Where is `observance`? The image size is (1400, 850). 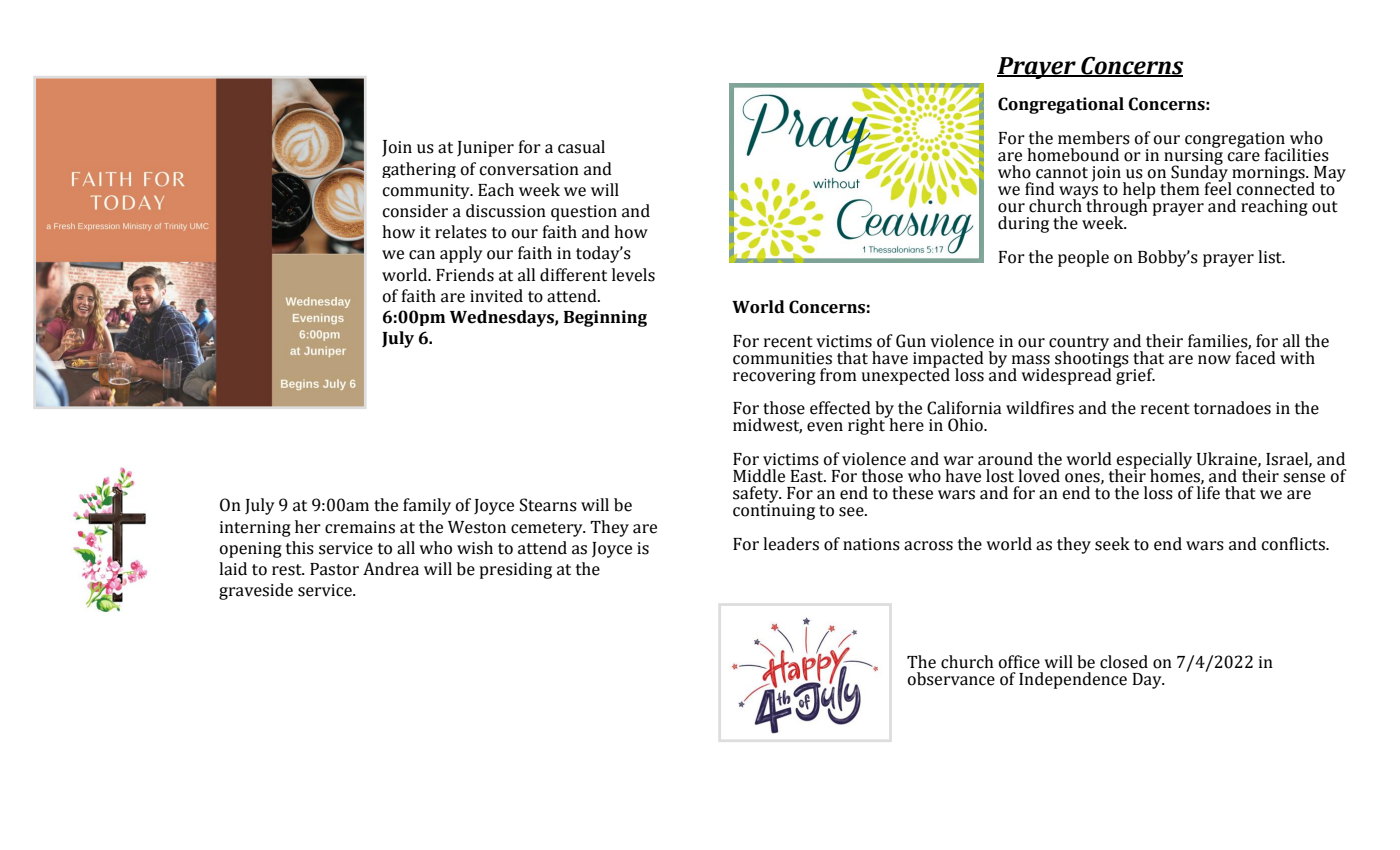
observance is located at coordinates (951, 679).
